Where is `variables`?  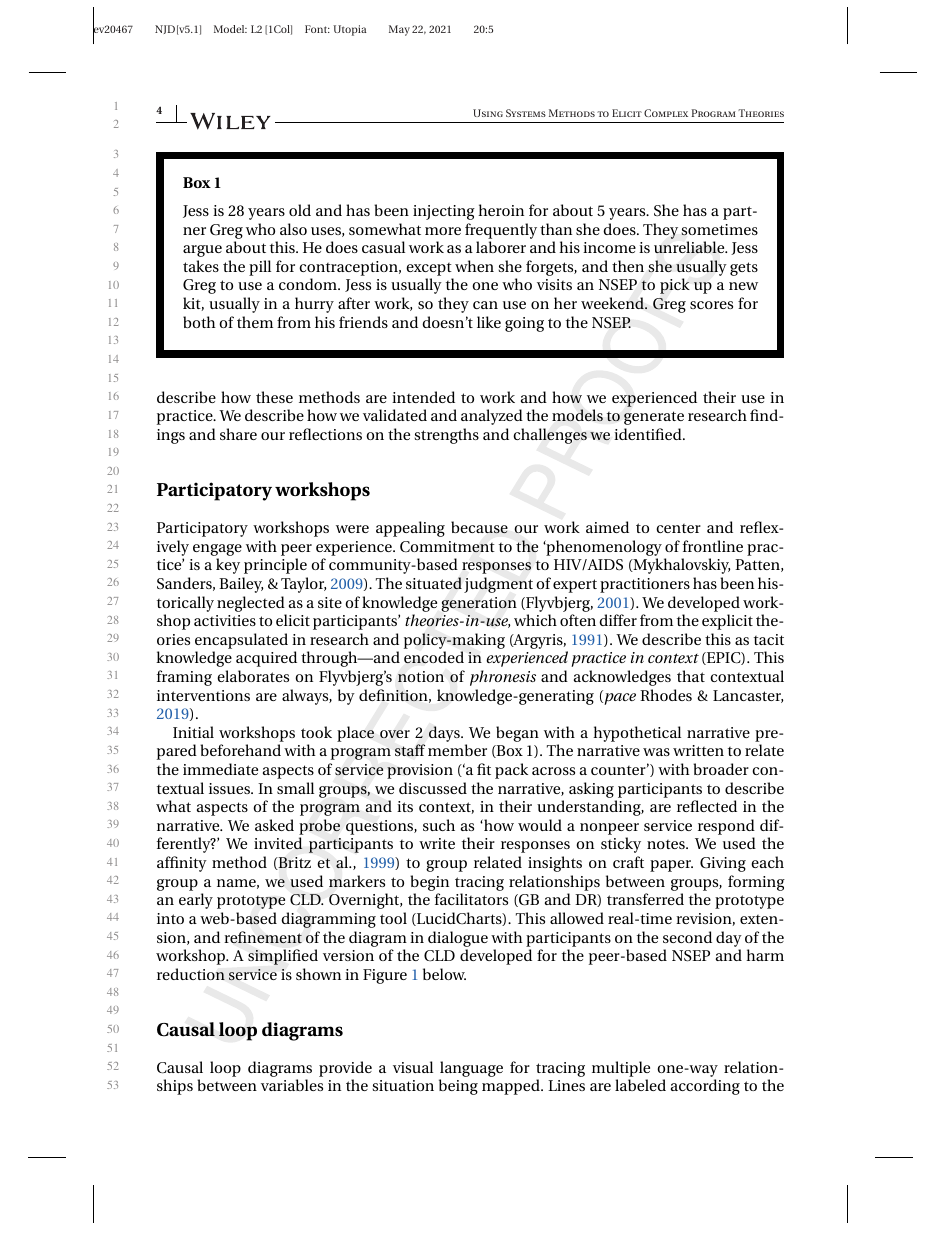
variables is located at coordinates (292, 1085).
